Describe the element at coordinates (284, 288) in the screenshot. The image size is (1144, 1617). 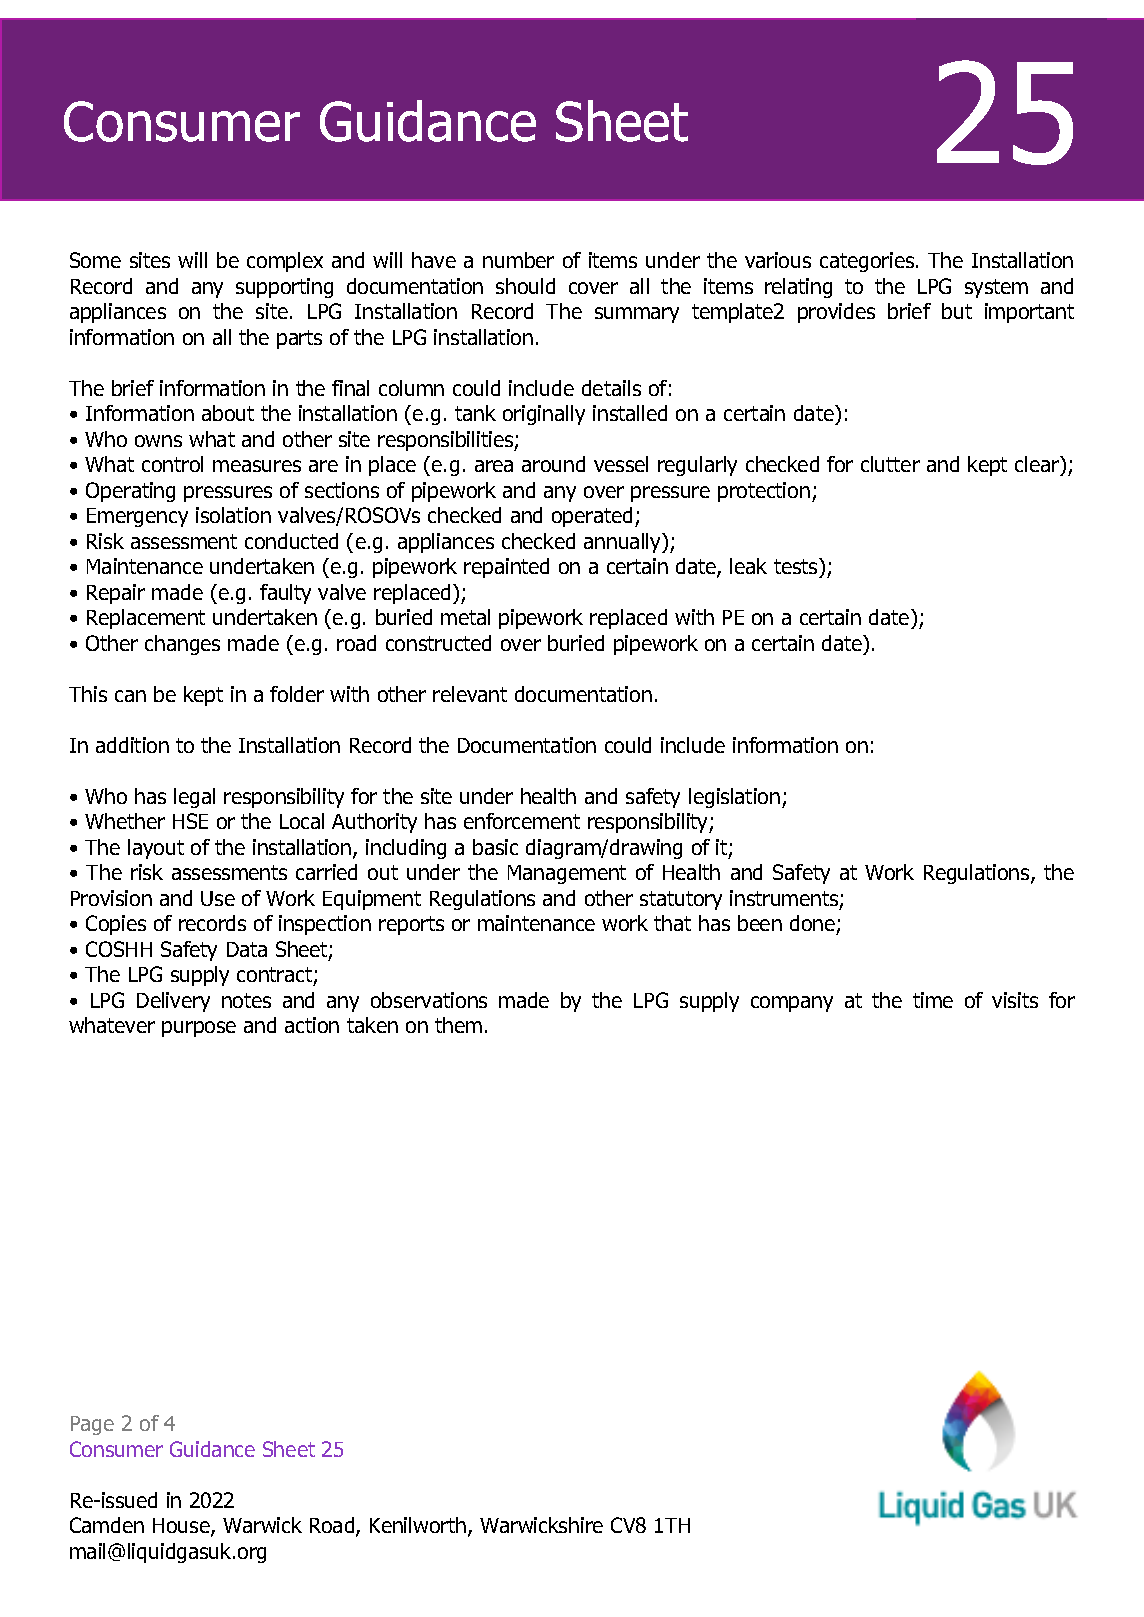
I see `supporting` at that location.
